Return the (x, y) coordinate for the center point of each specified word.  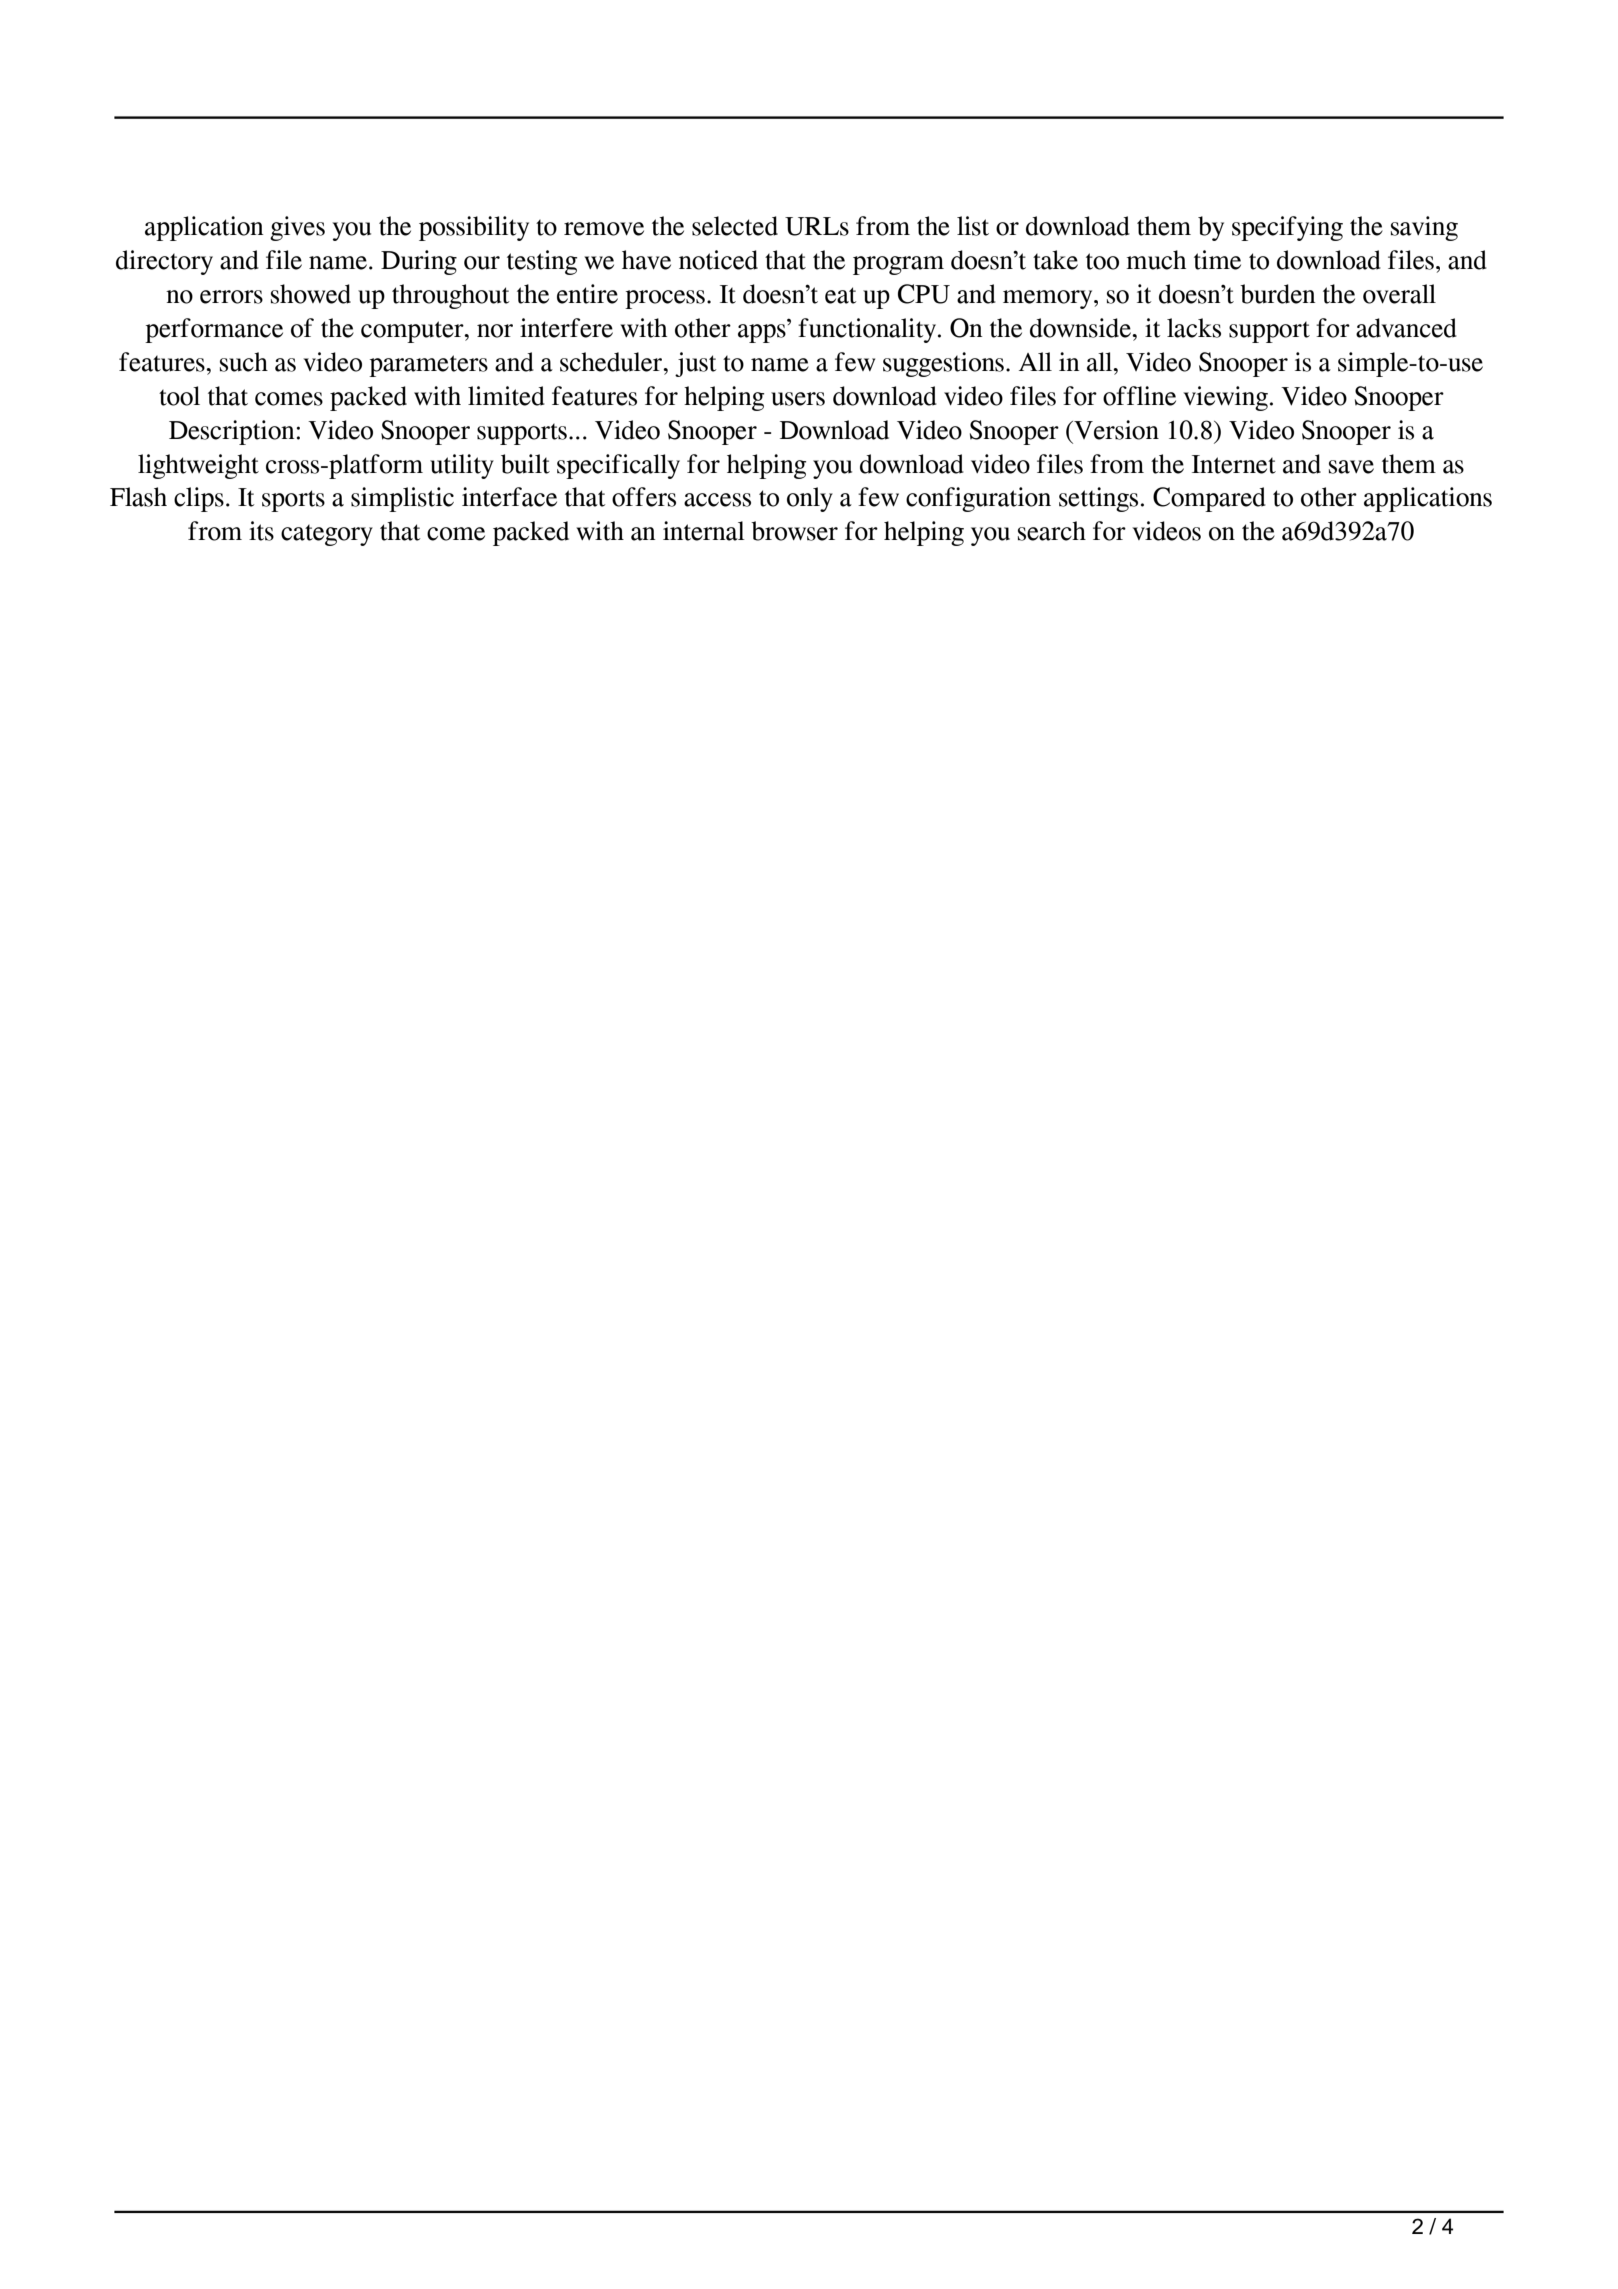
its (261, 531)
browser (794, 531)
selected (735, 226)
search (1052, 531)
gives (297, 228)
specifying (1287, 228)
